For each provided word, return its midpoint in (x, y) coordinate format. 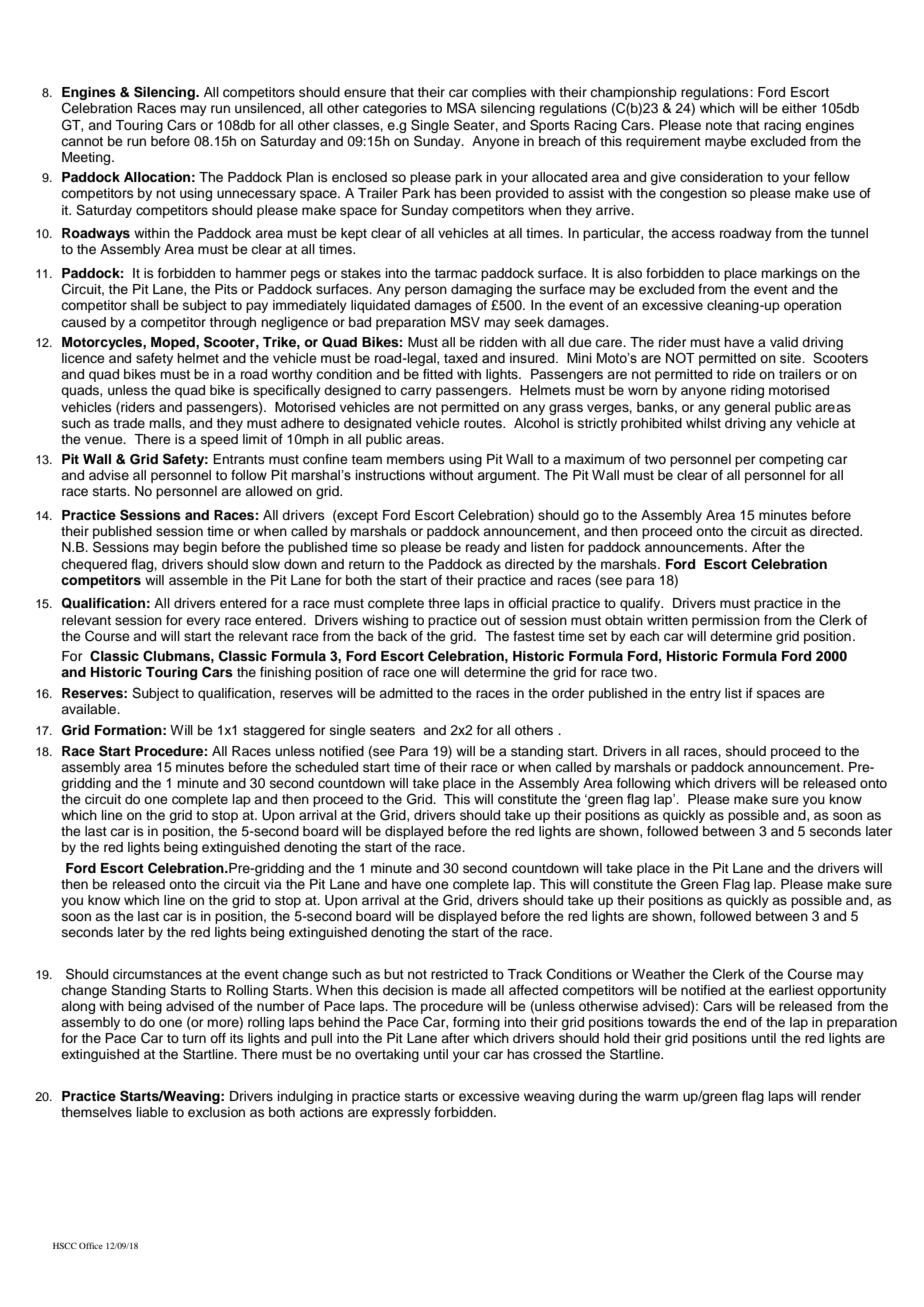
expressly (401, 1113)
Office (91, 1245)
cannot (82, 141)
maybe (725, 142)
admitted (406, 693)
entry (705, 695)
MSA (461, 108)
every (203, 622)
